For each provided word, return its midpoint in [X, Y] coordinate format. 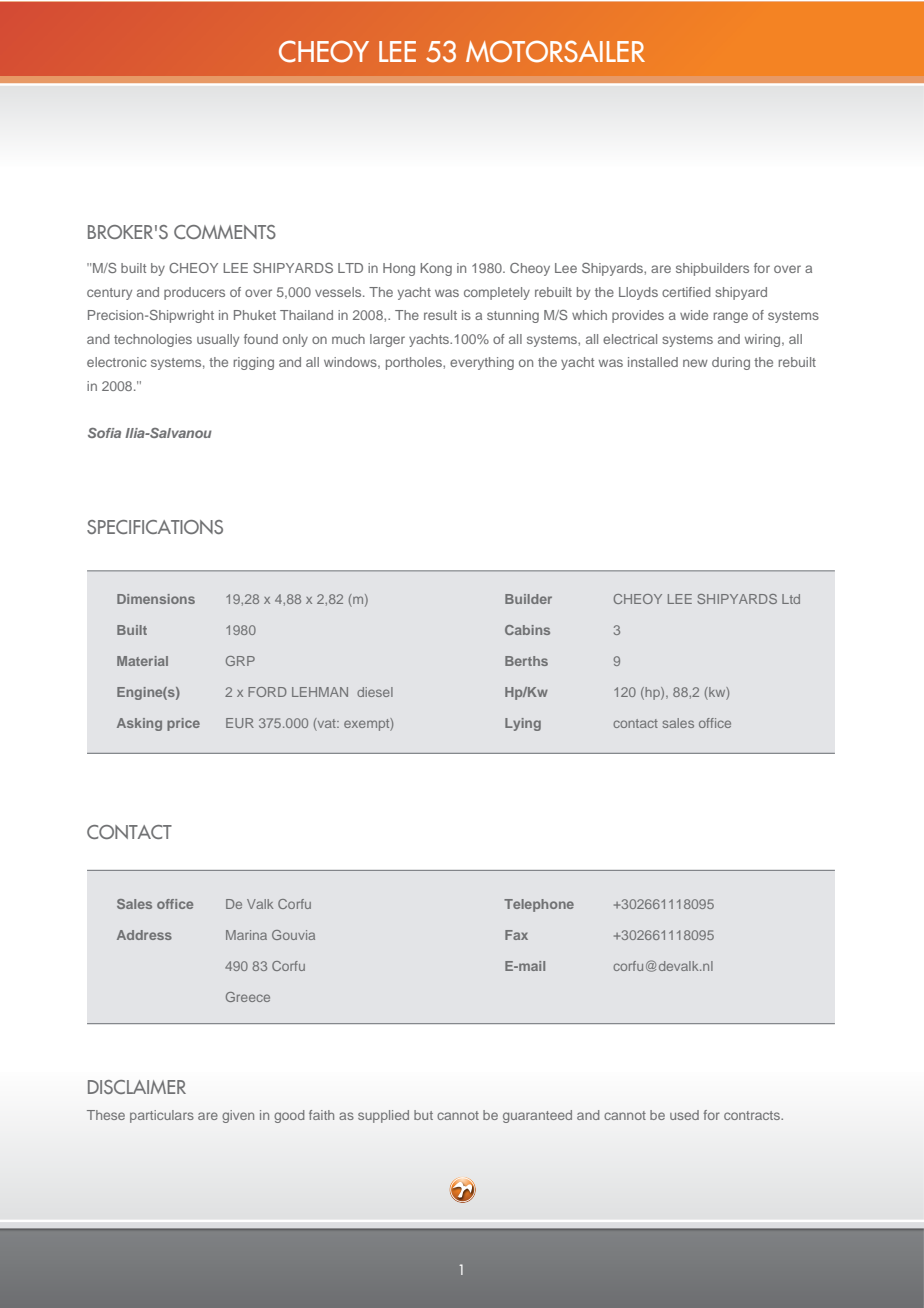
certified [686, 292]
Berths [526, 661]
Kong [436, 269]
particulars [162, 1116]
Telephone [539, 905]
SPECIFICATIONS [155, 527]
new [695, 363]
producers [194, 293]
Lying [523, 724]
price [183, 724]
